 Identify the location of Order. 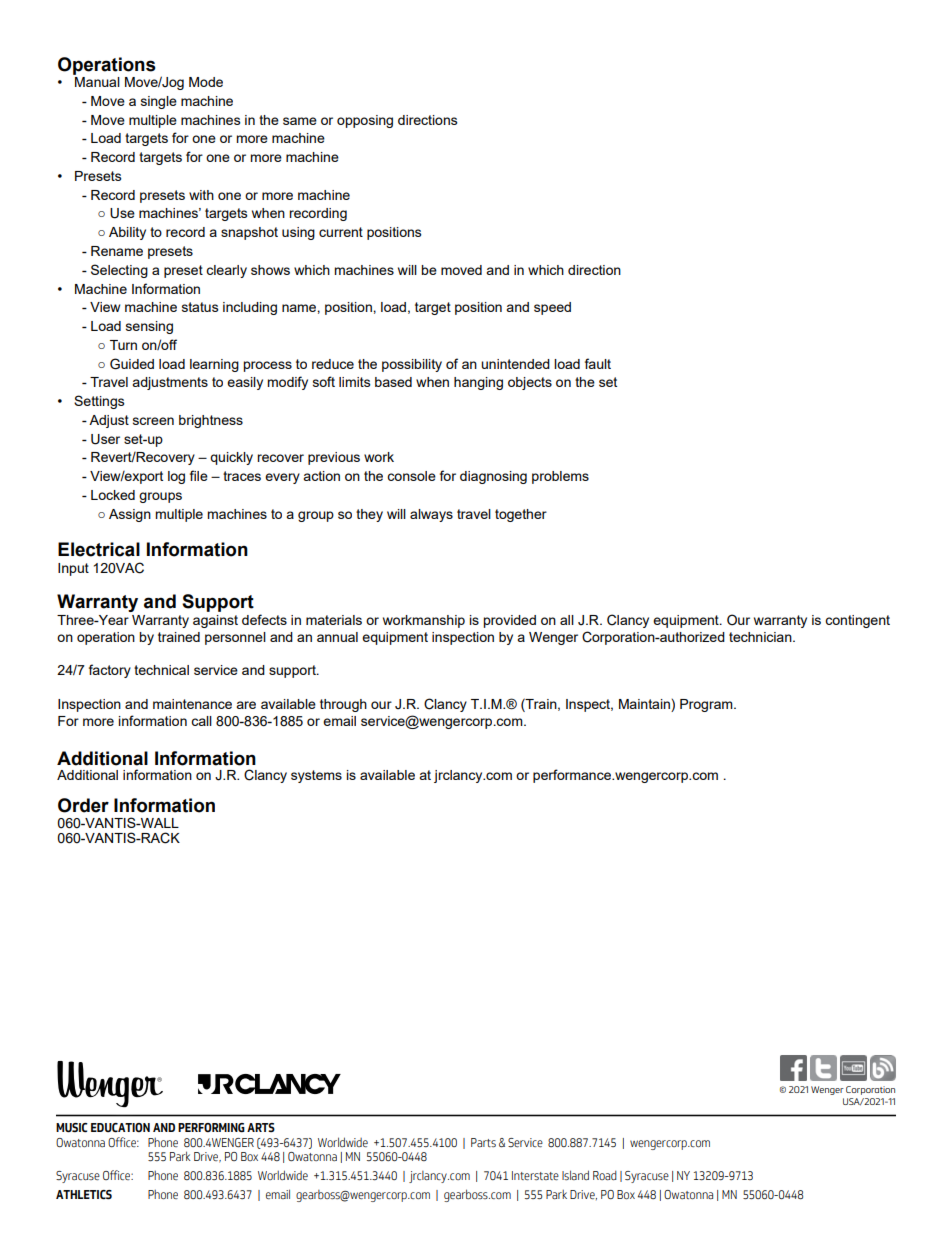
(83, 805).
